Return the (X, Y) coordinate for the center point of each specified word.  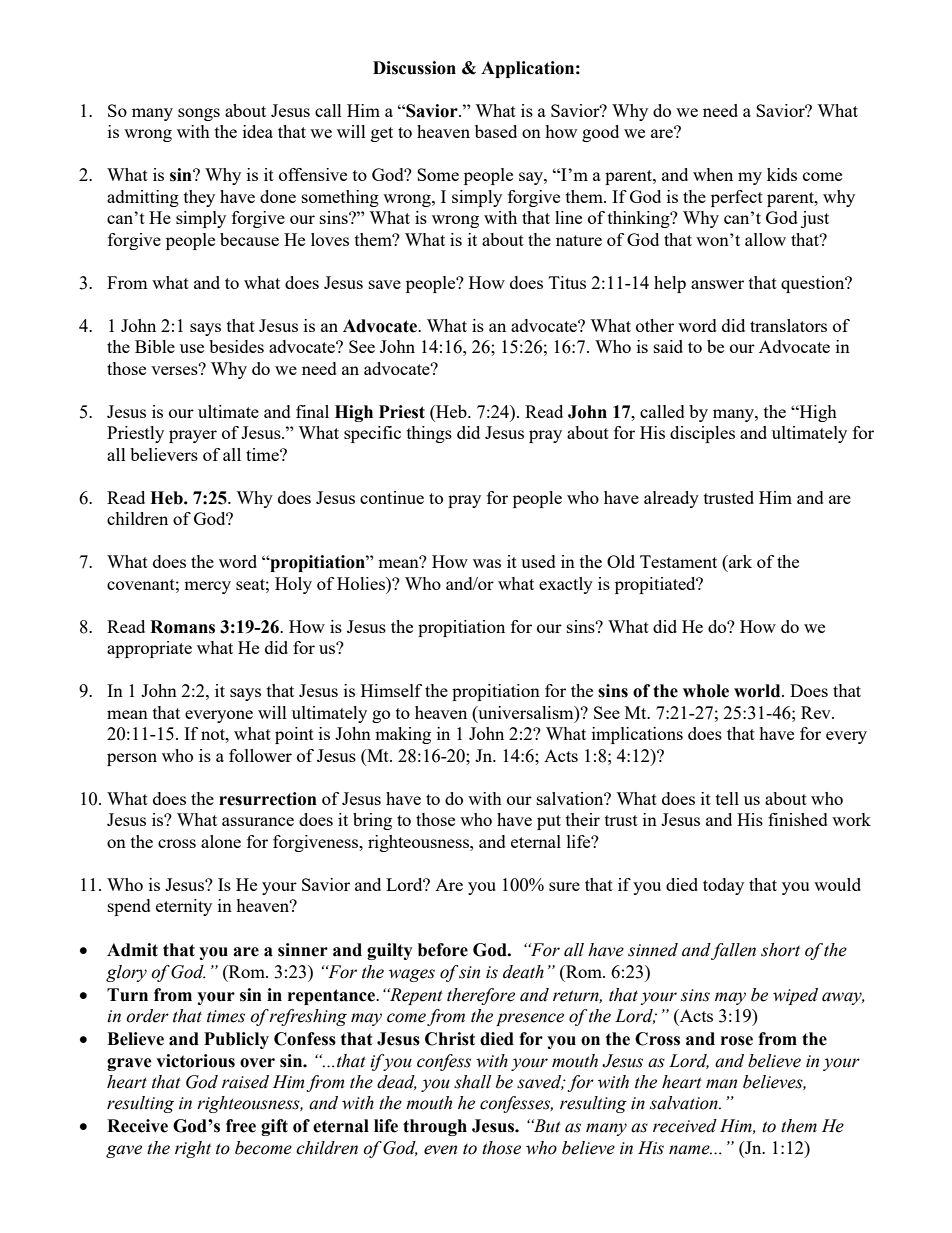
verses (175, 369)
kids (782, 174)
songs (199, 114)
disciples (702, 434)
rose (737, 1041)
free (241, 1126)
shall (472, 1082)
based (496, 131)
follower (260, 755)
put (549, 822)
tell (727, 798)
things (429, 434)
